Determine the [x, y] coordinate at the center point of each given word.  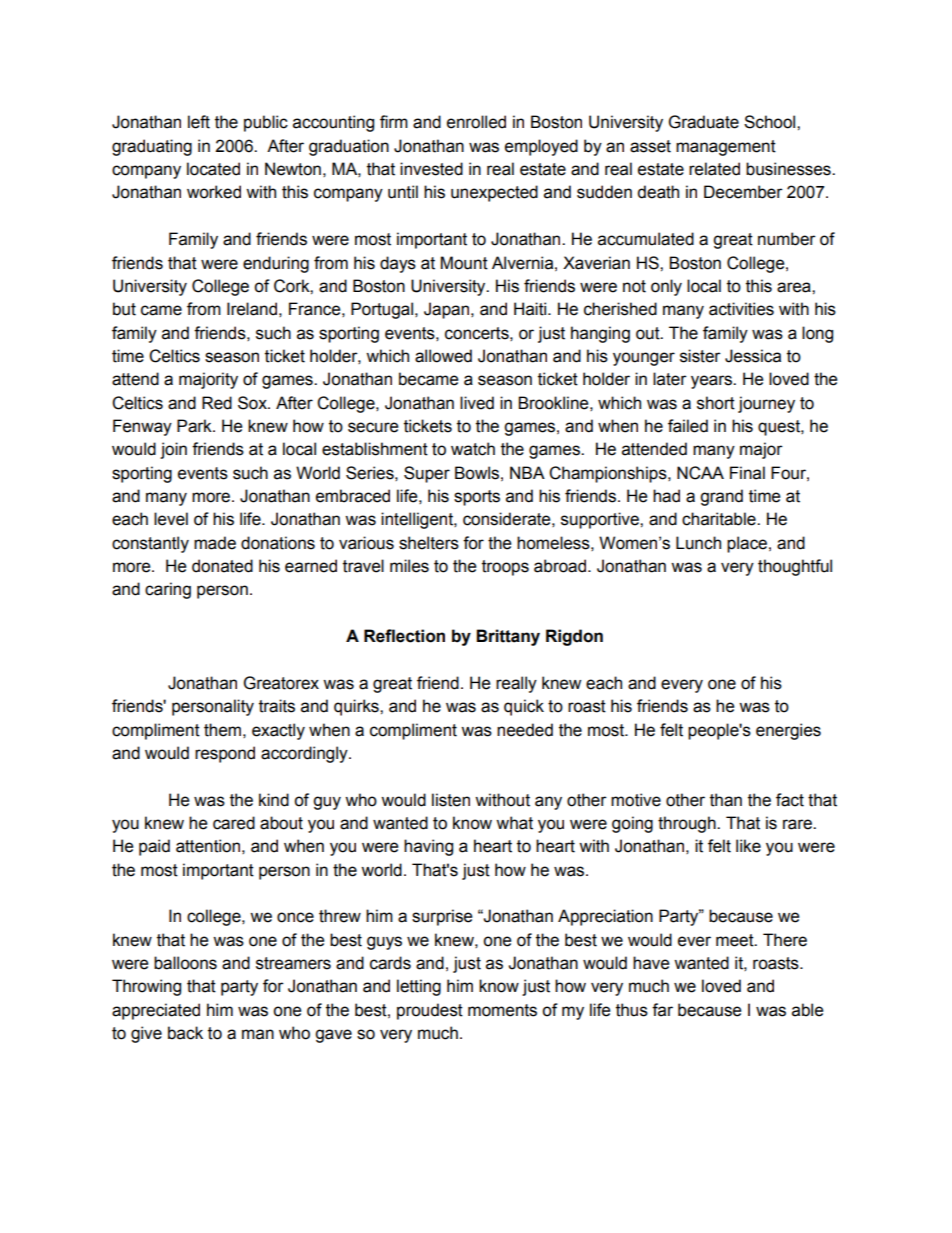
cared [234, 823]
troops [505, 568]
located [213, 169]
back [185, 1033]
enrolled [476, 122]
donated [222, 566]
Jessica [753, 356]
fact [790, 800]
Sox [253, 403]
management [726, 148]
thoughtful [795, 567]
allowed [443, 356]
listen [451, 800]
